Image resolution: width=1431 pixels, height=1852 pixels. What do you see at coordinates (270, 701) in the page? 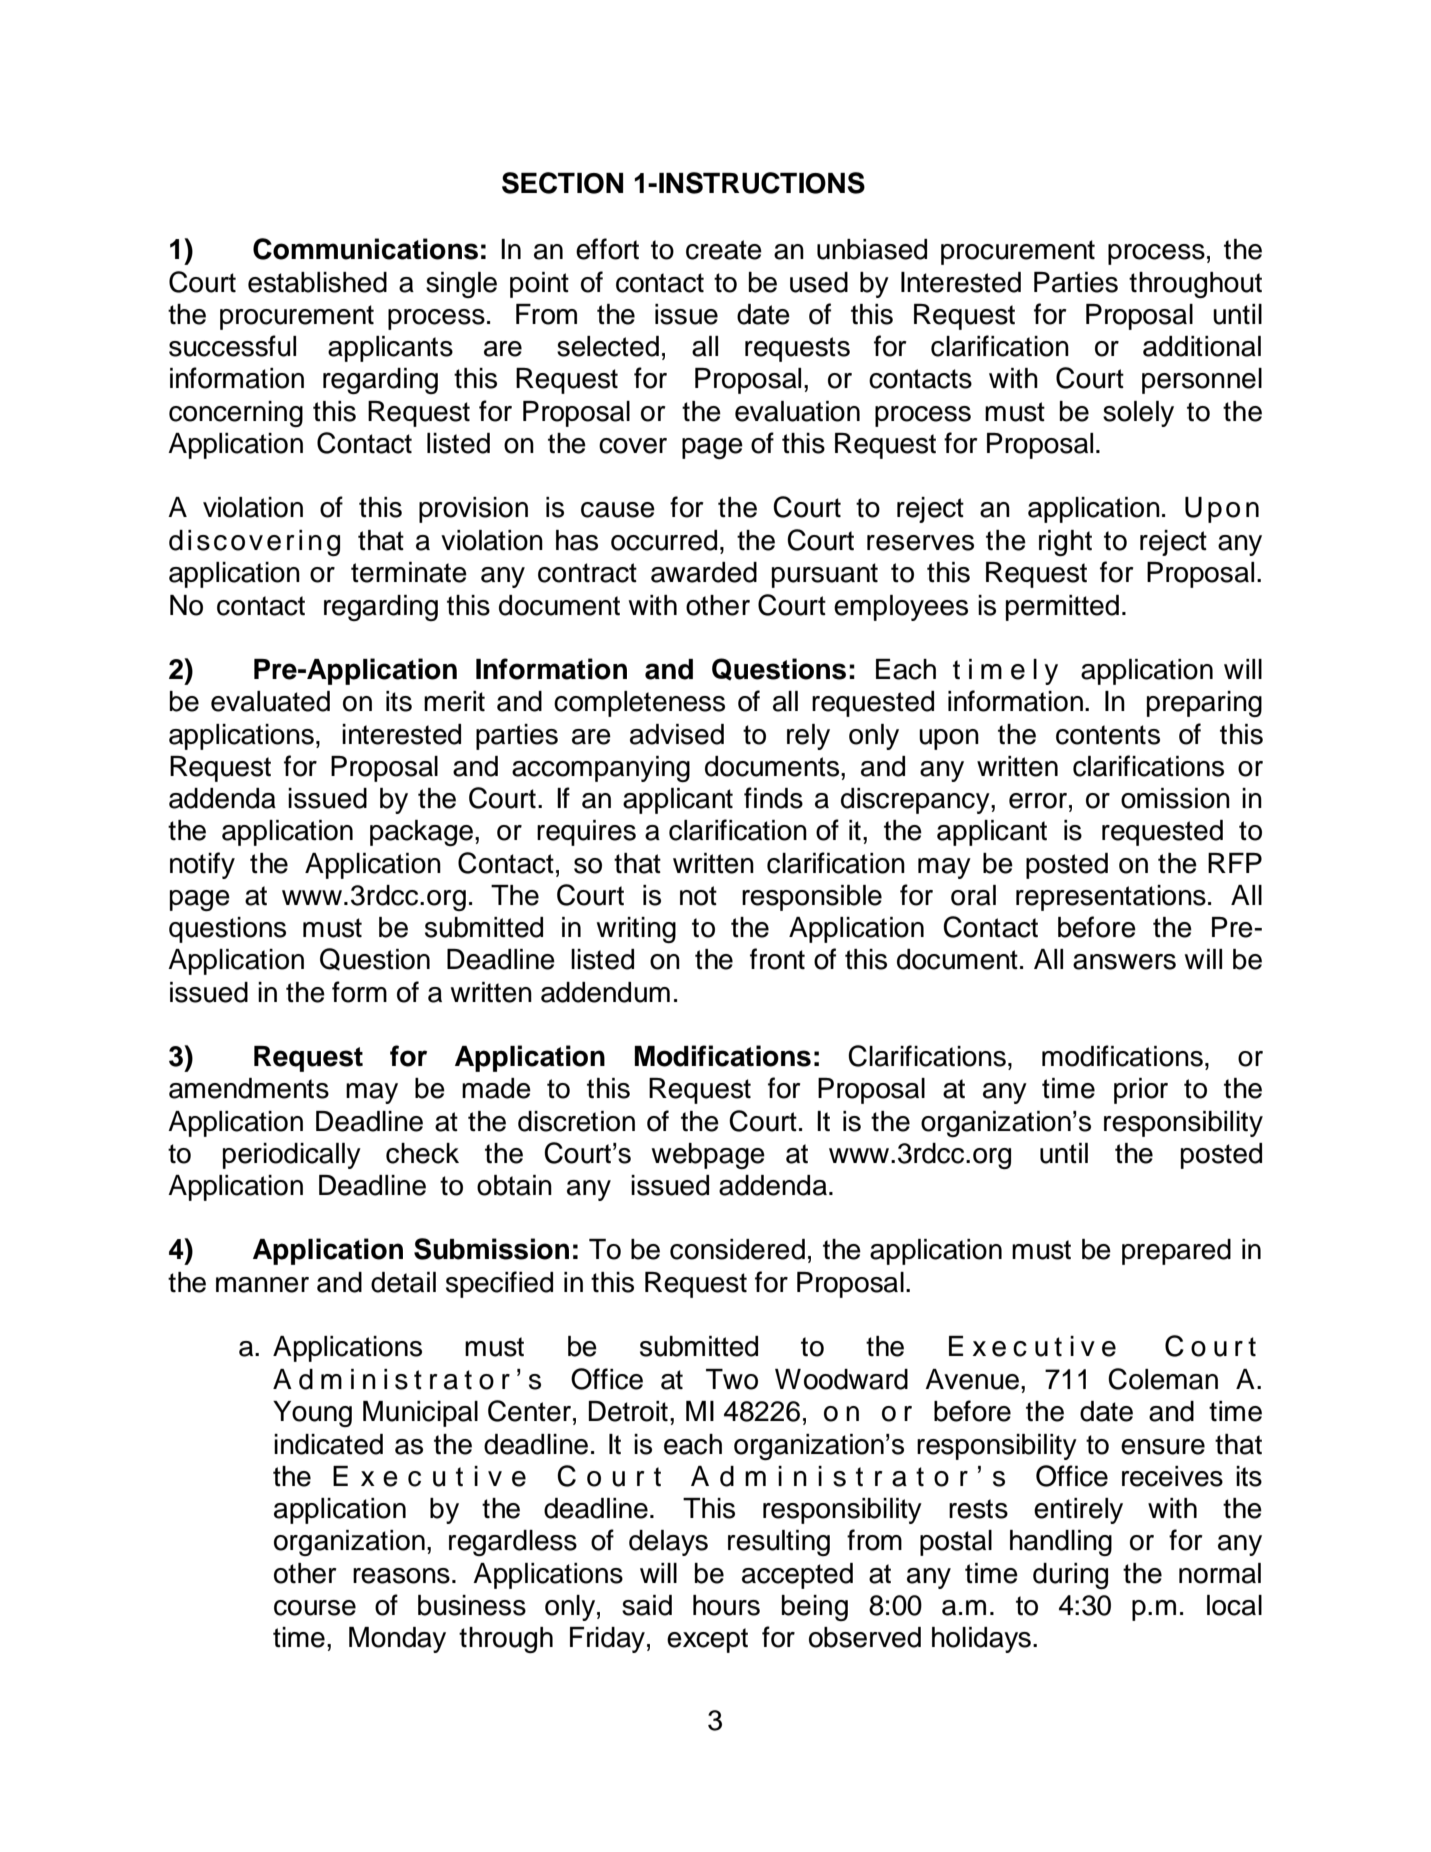
I see `evaluated` at bounding box center [270, 701].
